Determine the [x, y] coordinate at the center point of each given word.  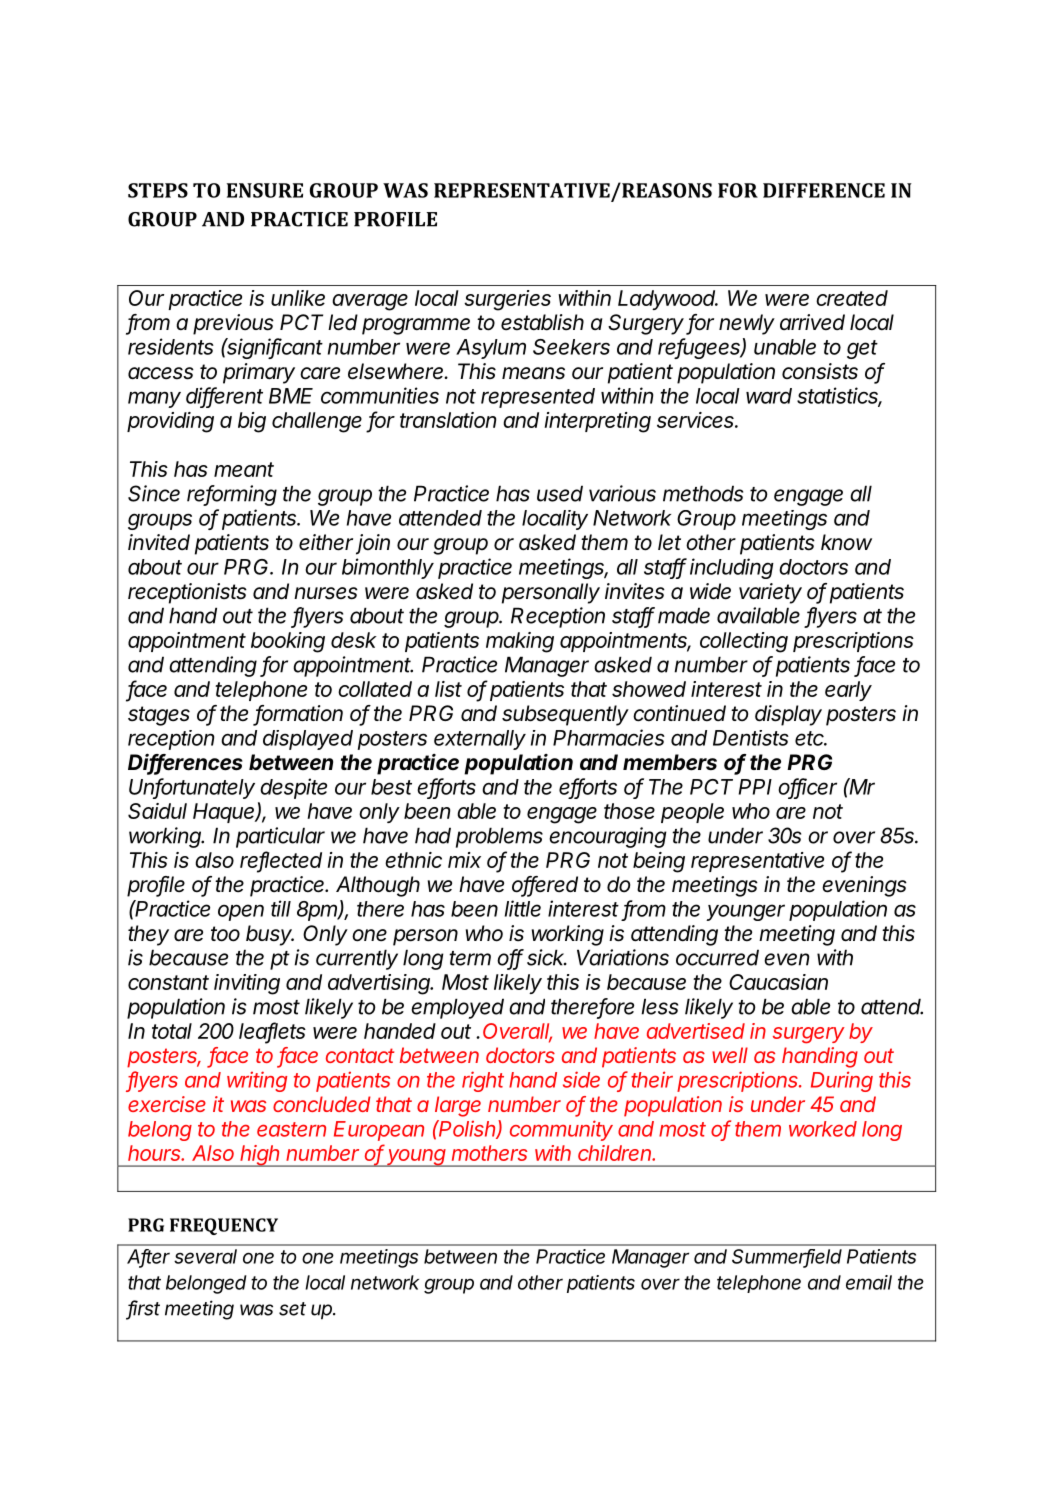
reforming [232, 495]
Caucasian [778, 982]
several [205, 1256]
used [560, 493]
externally [480, 740]
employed [457, 1008]
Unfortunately [192, 788]
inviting [247, 984]
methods [703, 493]
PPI [755, 787]
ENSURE [265, 190]
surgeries [507, 300]
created [852, 298]
